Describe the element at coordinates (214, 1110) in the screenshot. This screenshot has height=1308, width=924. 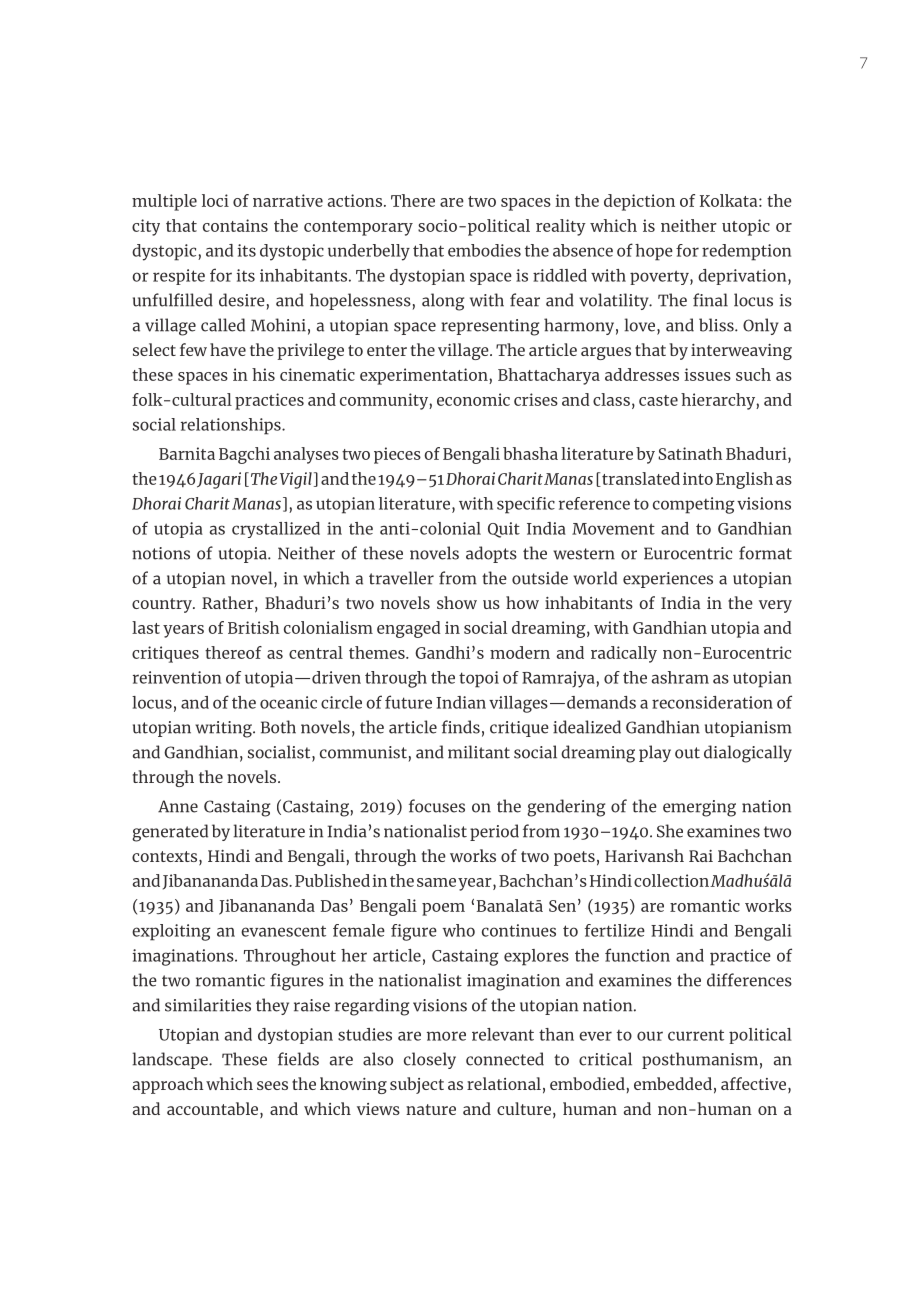
I see `accountable` at that location.
